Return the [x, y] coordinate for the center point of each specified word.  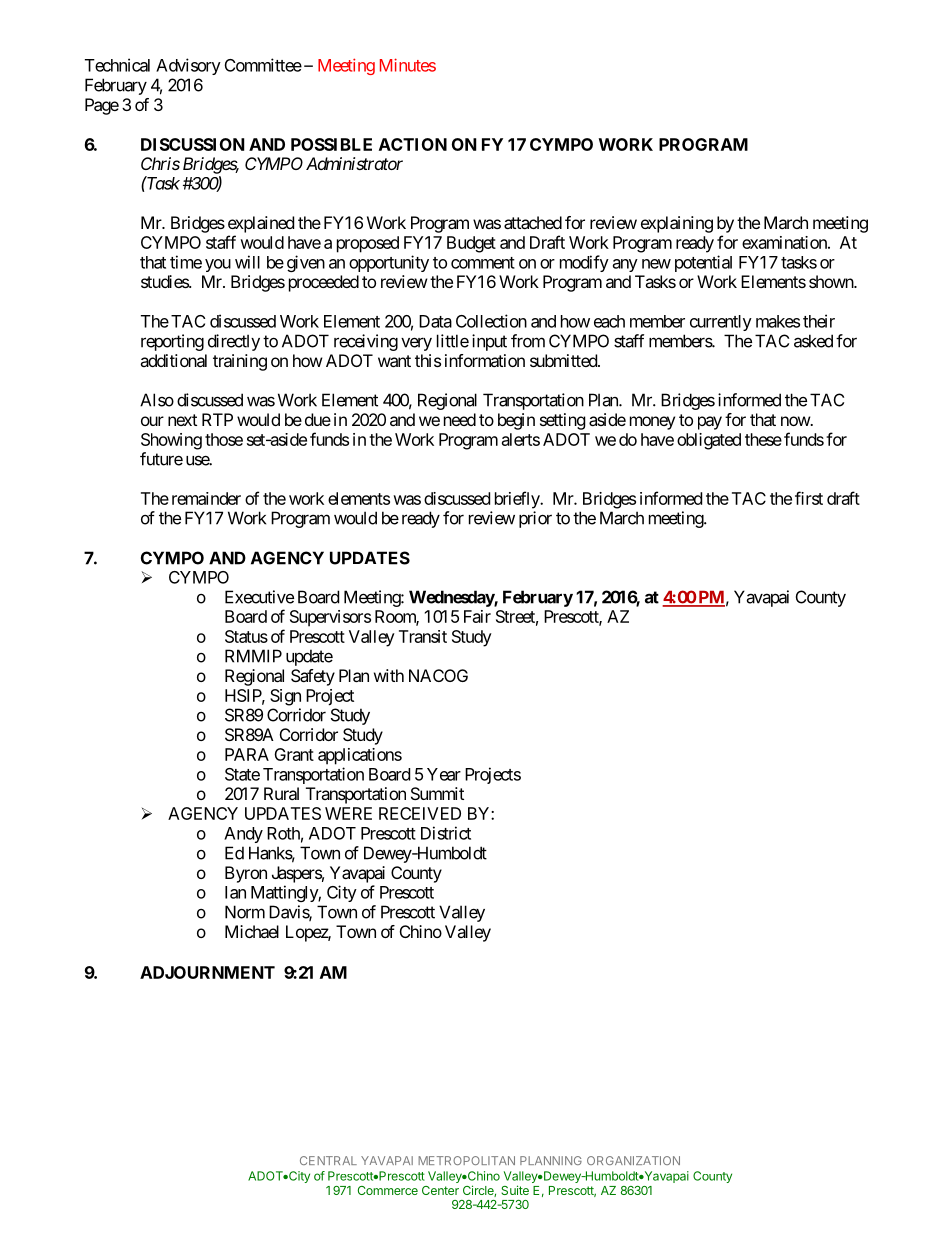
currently [721, 323]
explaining [677, 224]
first [809, 498]
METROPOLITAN [466, 1160]
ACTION [413, 144]
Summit [437, 793]
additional [173, 360]
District [446, 833]
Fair [477, 616]
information [485, 360]
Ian [235, 892]
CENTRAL [328, 1160]
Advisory [188, 66]
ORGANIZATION [633, 1160]
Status [246, 636]
